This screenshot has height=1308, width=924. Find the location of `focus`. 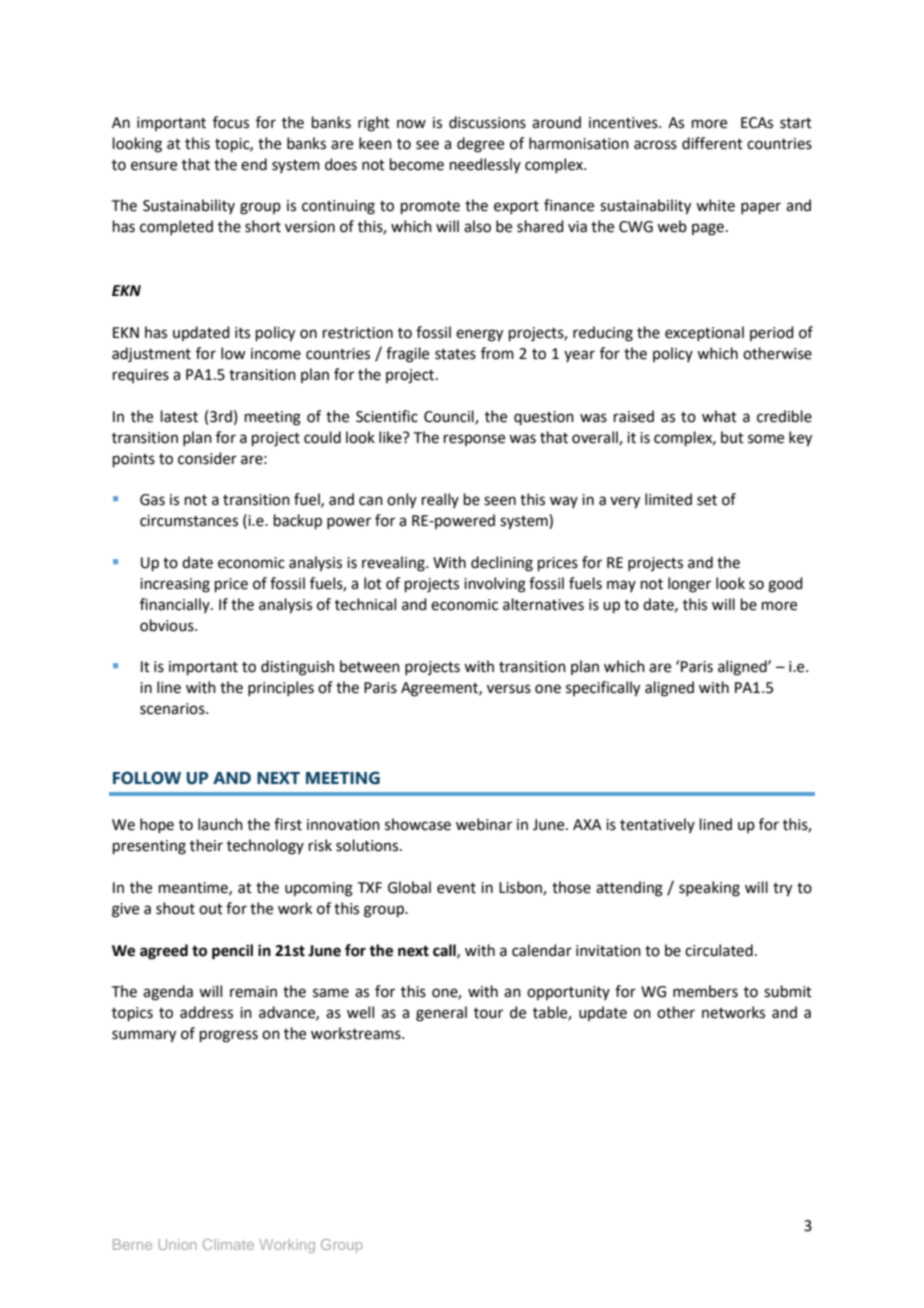

focus is located at coordinates (231, 122).
